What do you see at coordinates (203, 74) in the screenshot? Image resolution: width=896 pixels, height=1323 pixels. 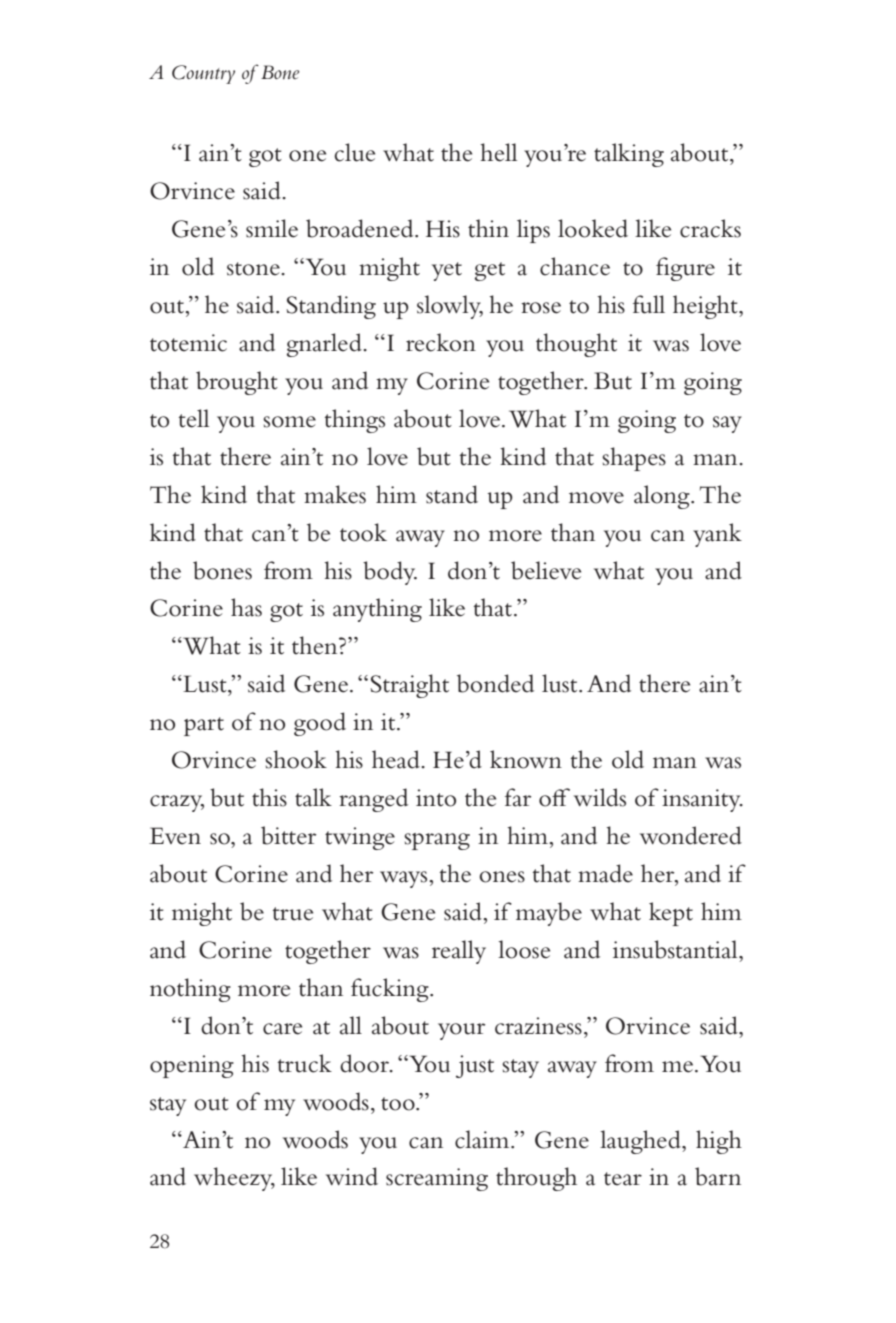 I see `Country` at bounding box center [203, 74].
